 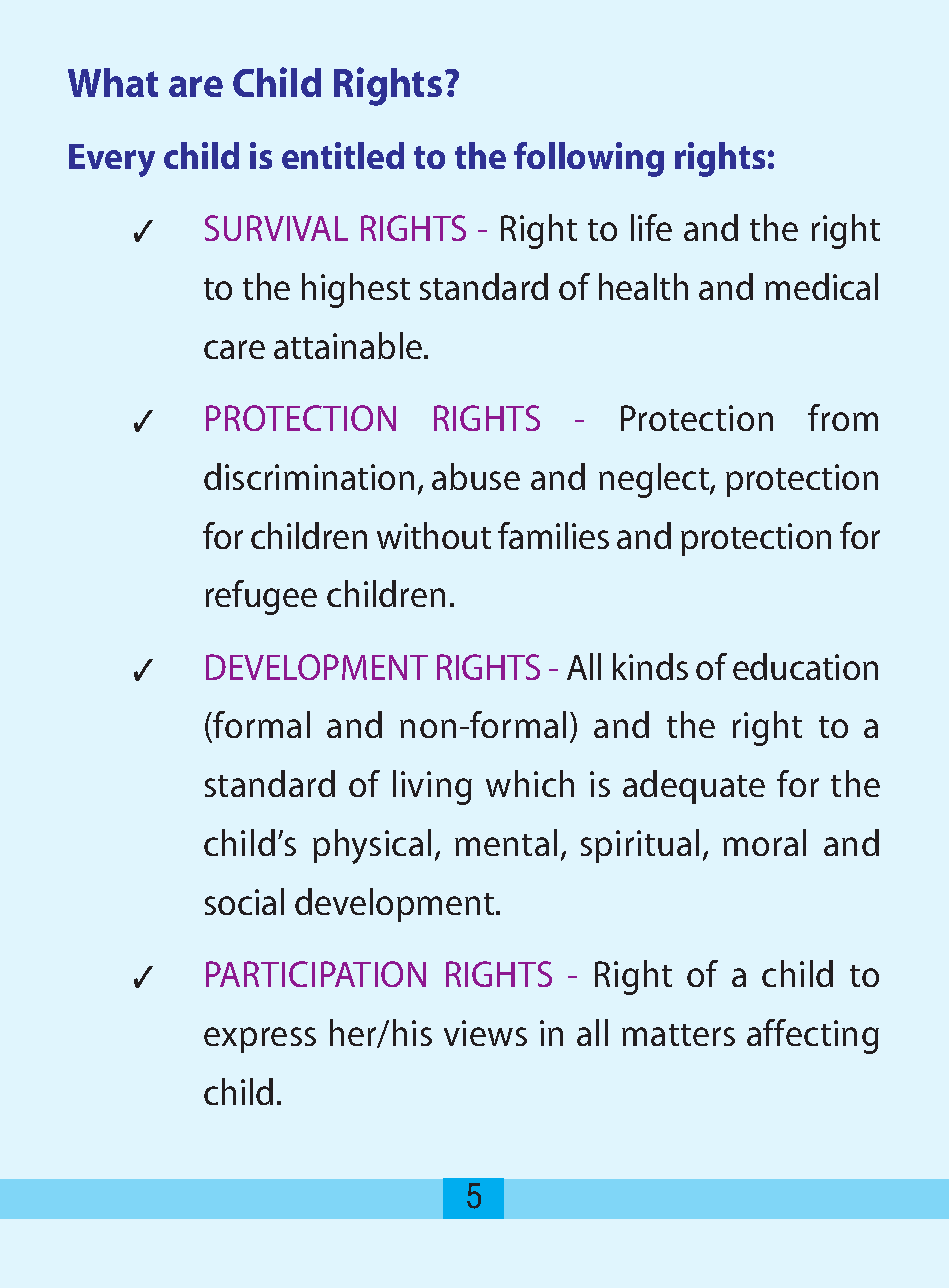 What do you see at coordinates (476, 476) in the screenshot?
I see `abuse` at bounding box center [476, 476].
